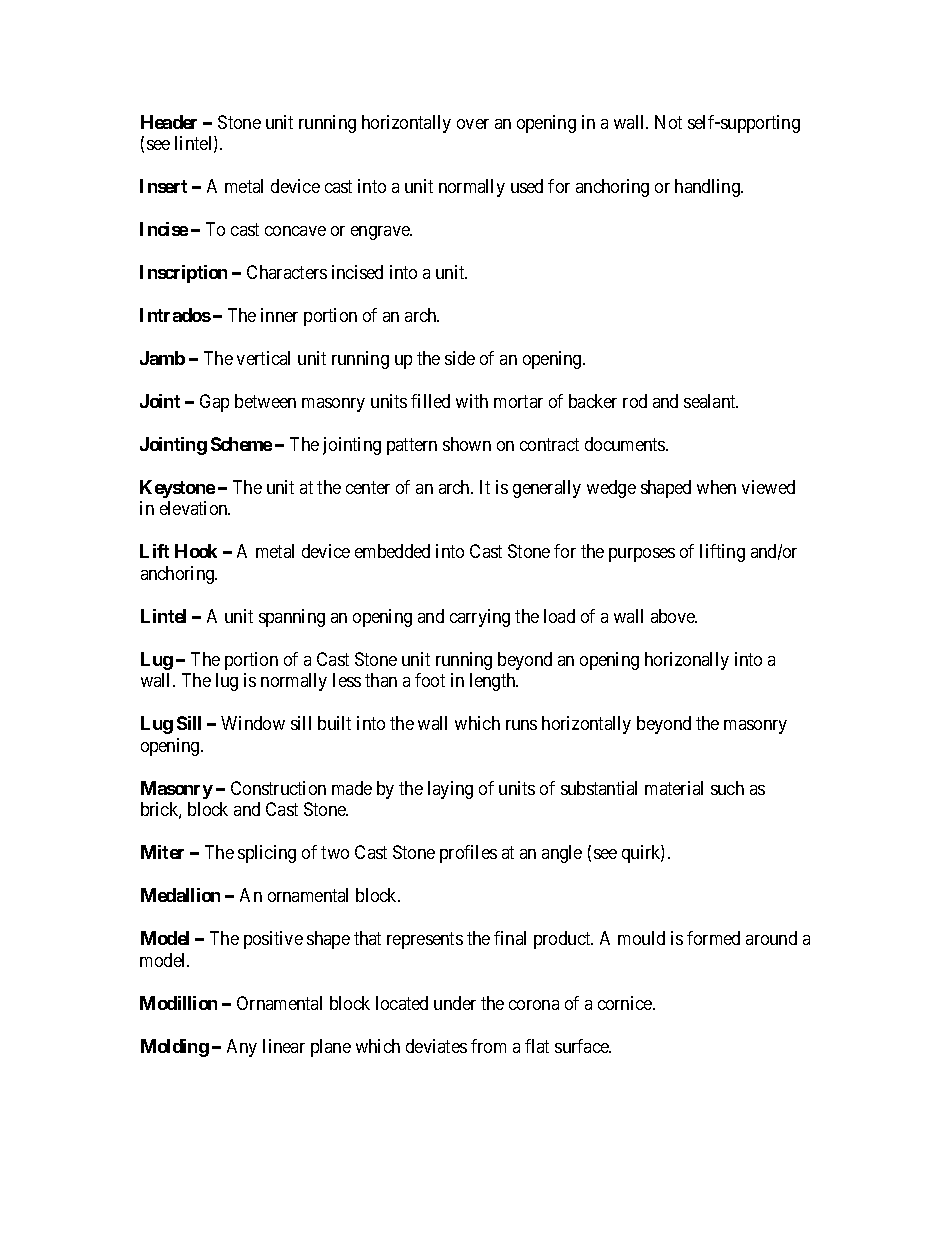  I want to click on sealant, so click(711, 401).
